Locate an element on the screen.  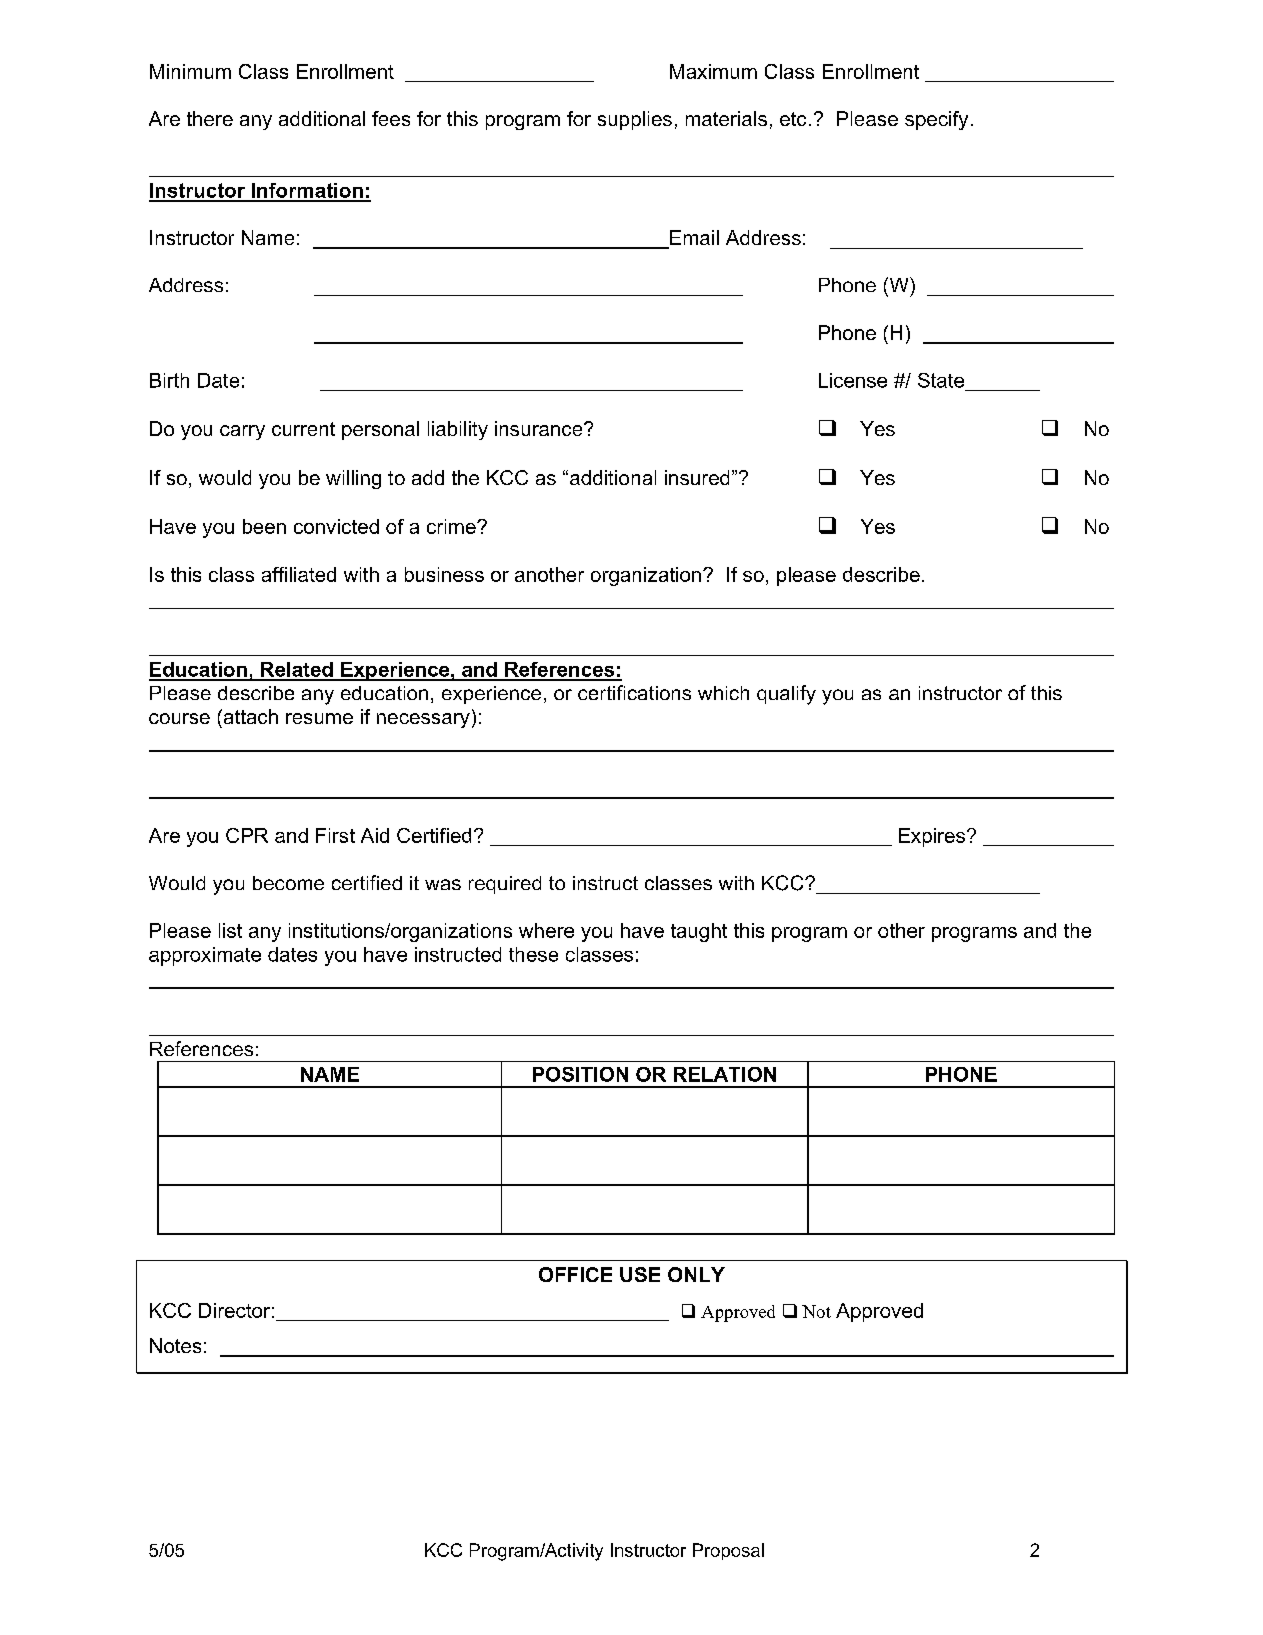
approximate is located at coordinates (205, 956).
